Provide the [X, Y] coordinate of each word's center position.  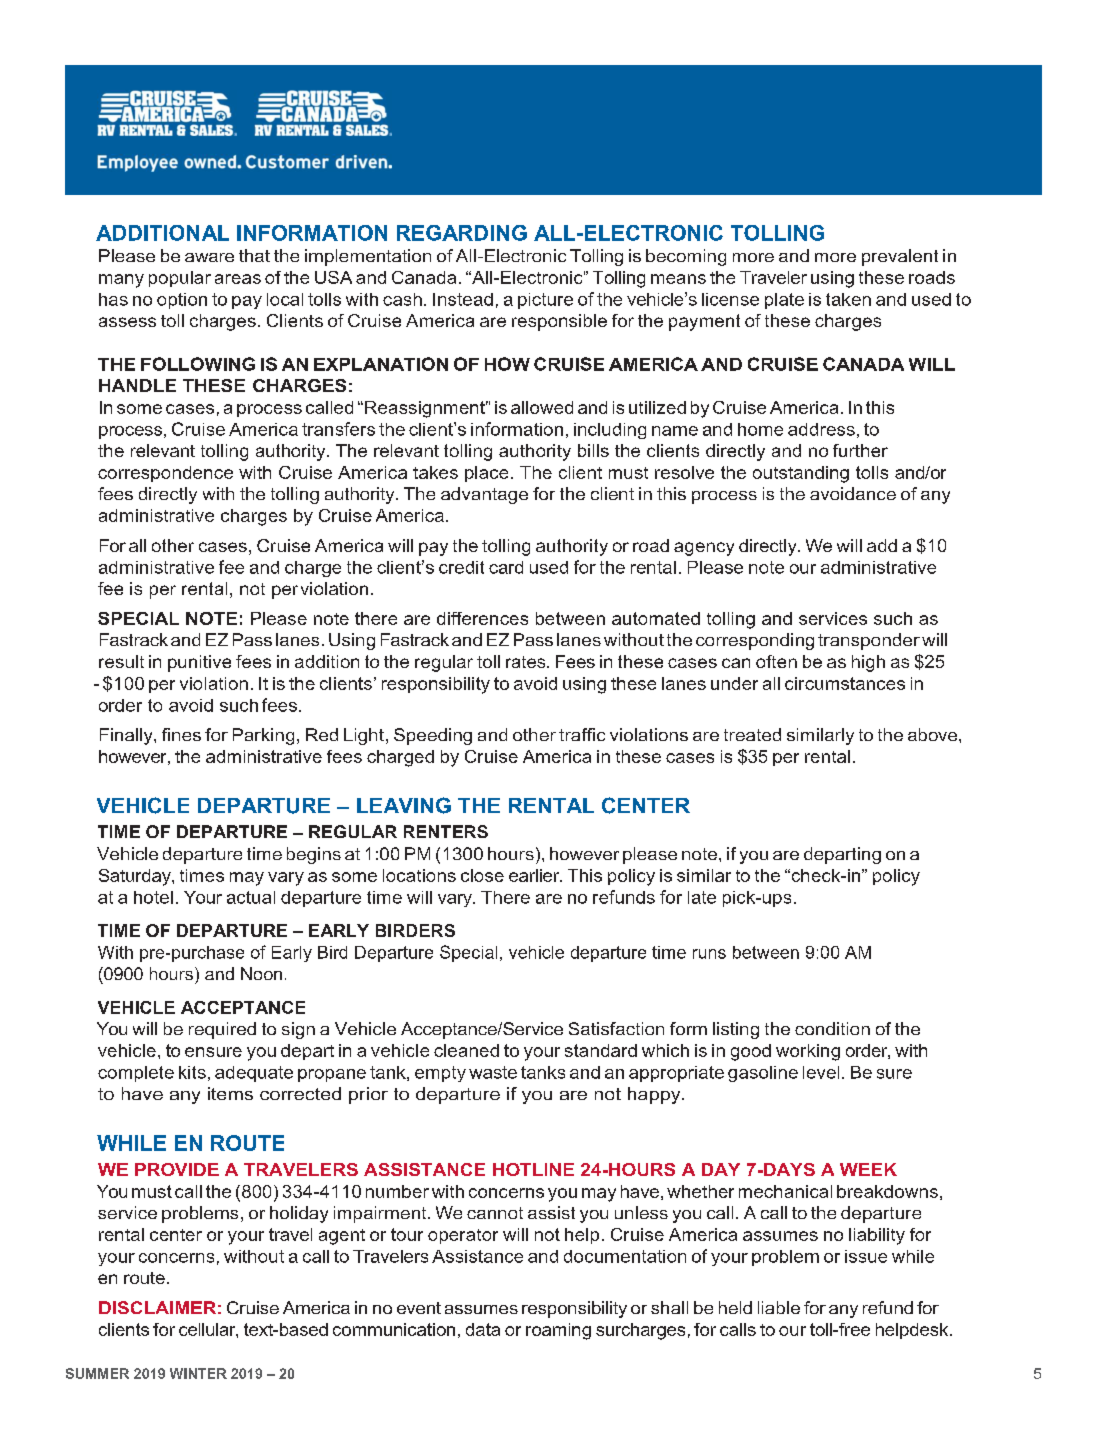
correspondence [165, 474]
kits [192, 1072]
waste [493, 1072]
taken [848, 299]
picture [545, 301]
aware [209, 257]
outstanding [801, 474]
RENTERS [446, 831]
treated [752, 734]
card [506, 567]
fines [181, 734]
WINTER [198, 1373]
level [821, 1072]
